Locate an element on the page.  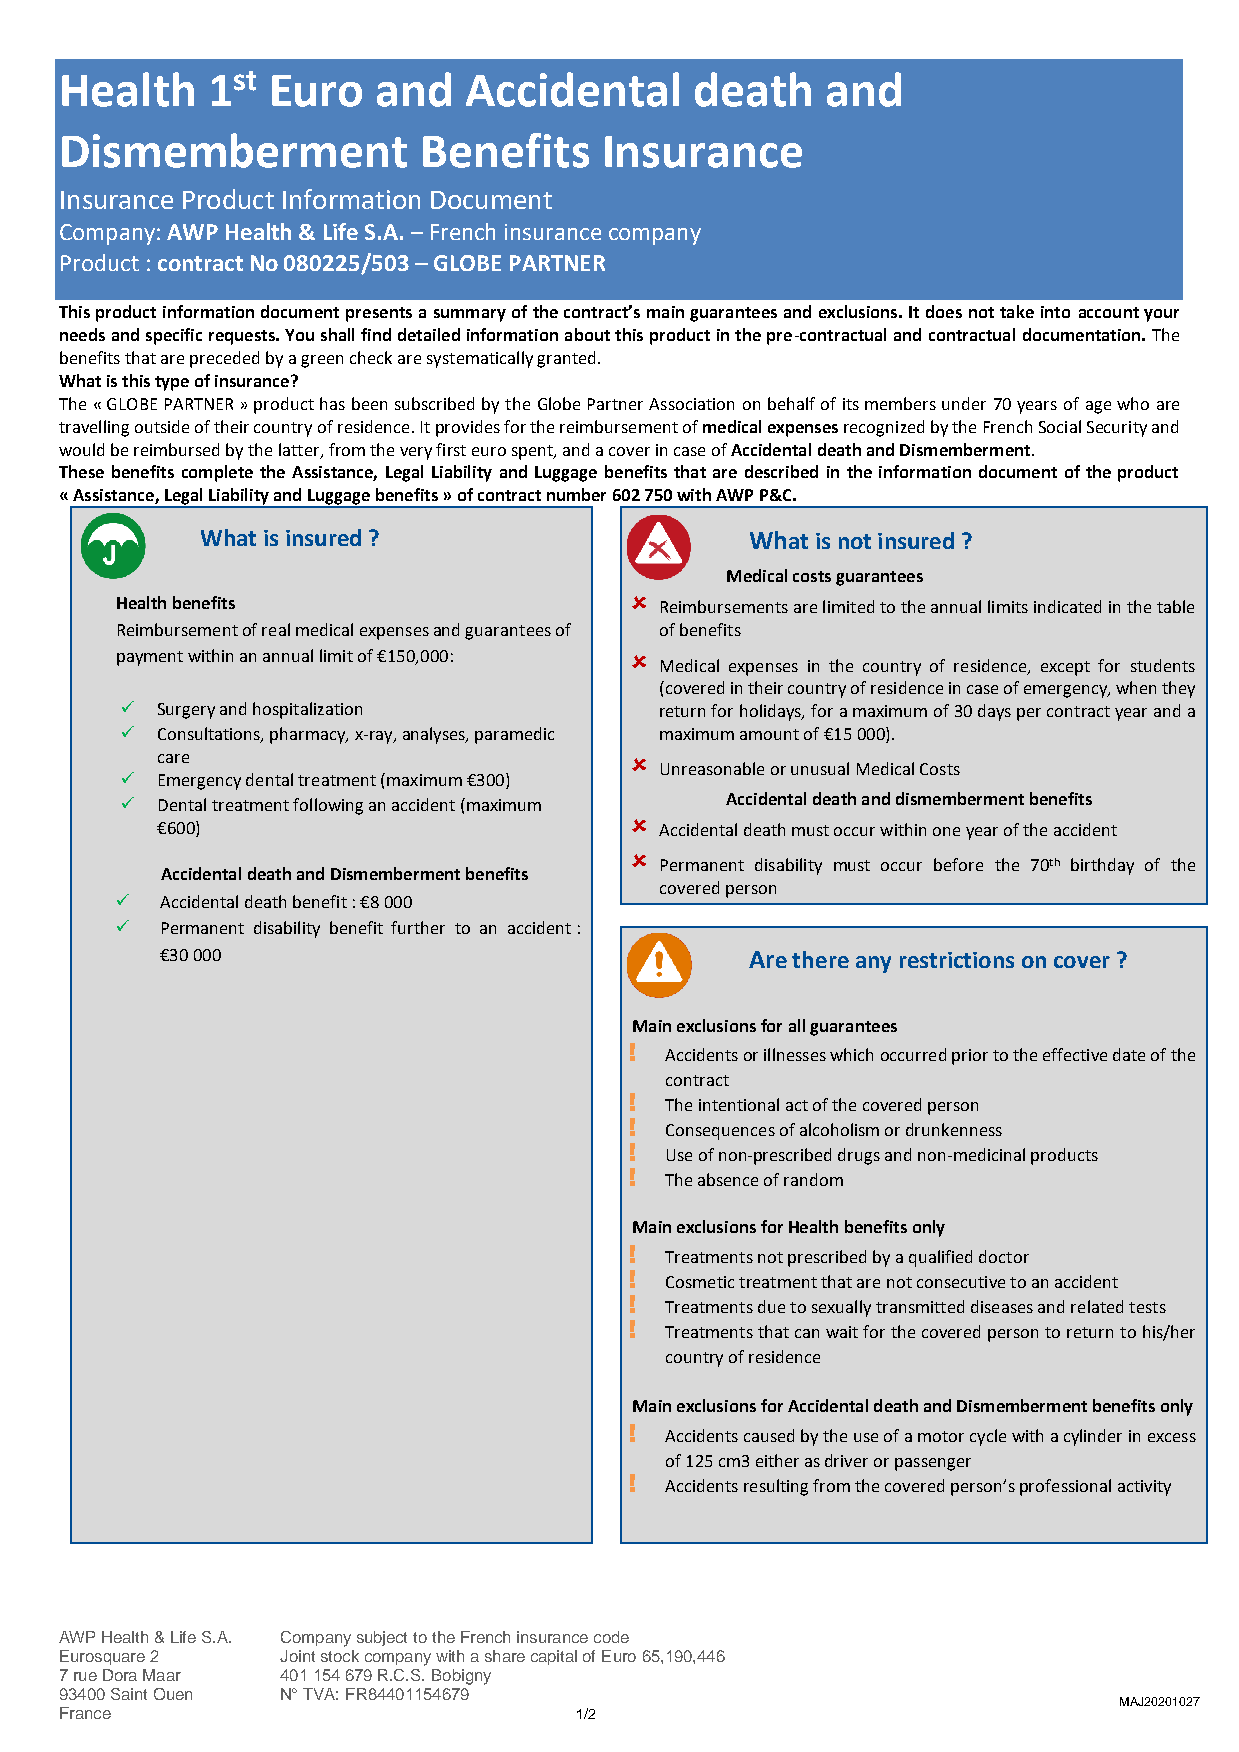
Maar is located at coordinates (162, 1675).
